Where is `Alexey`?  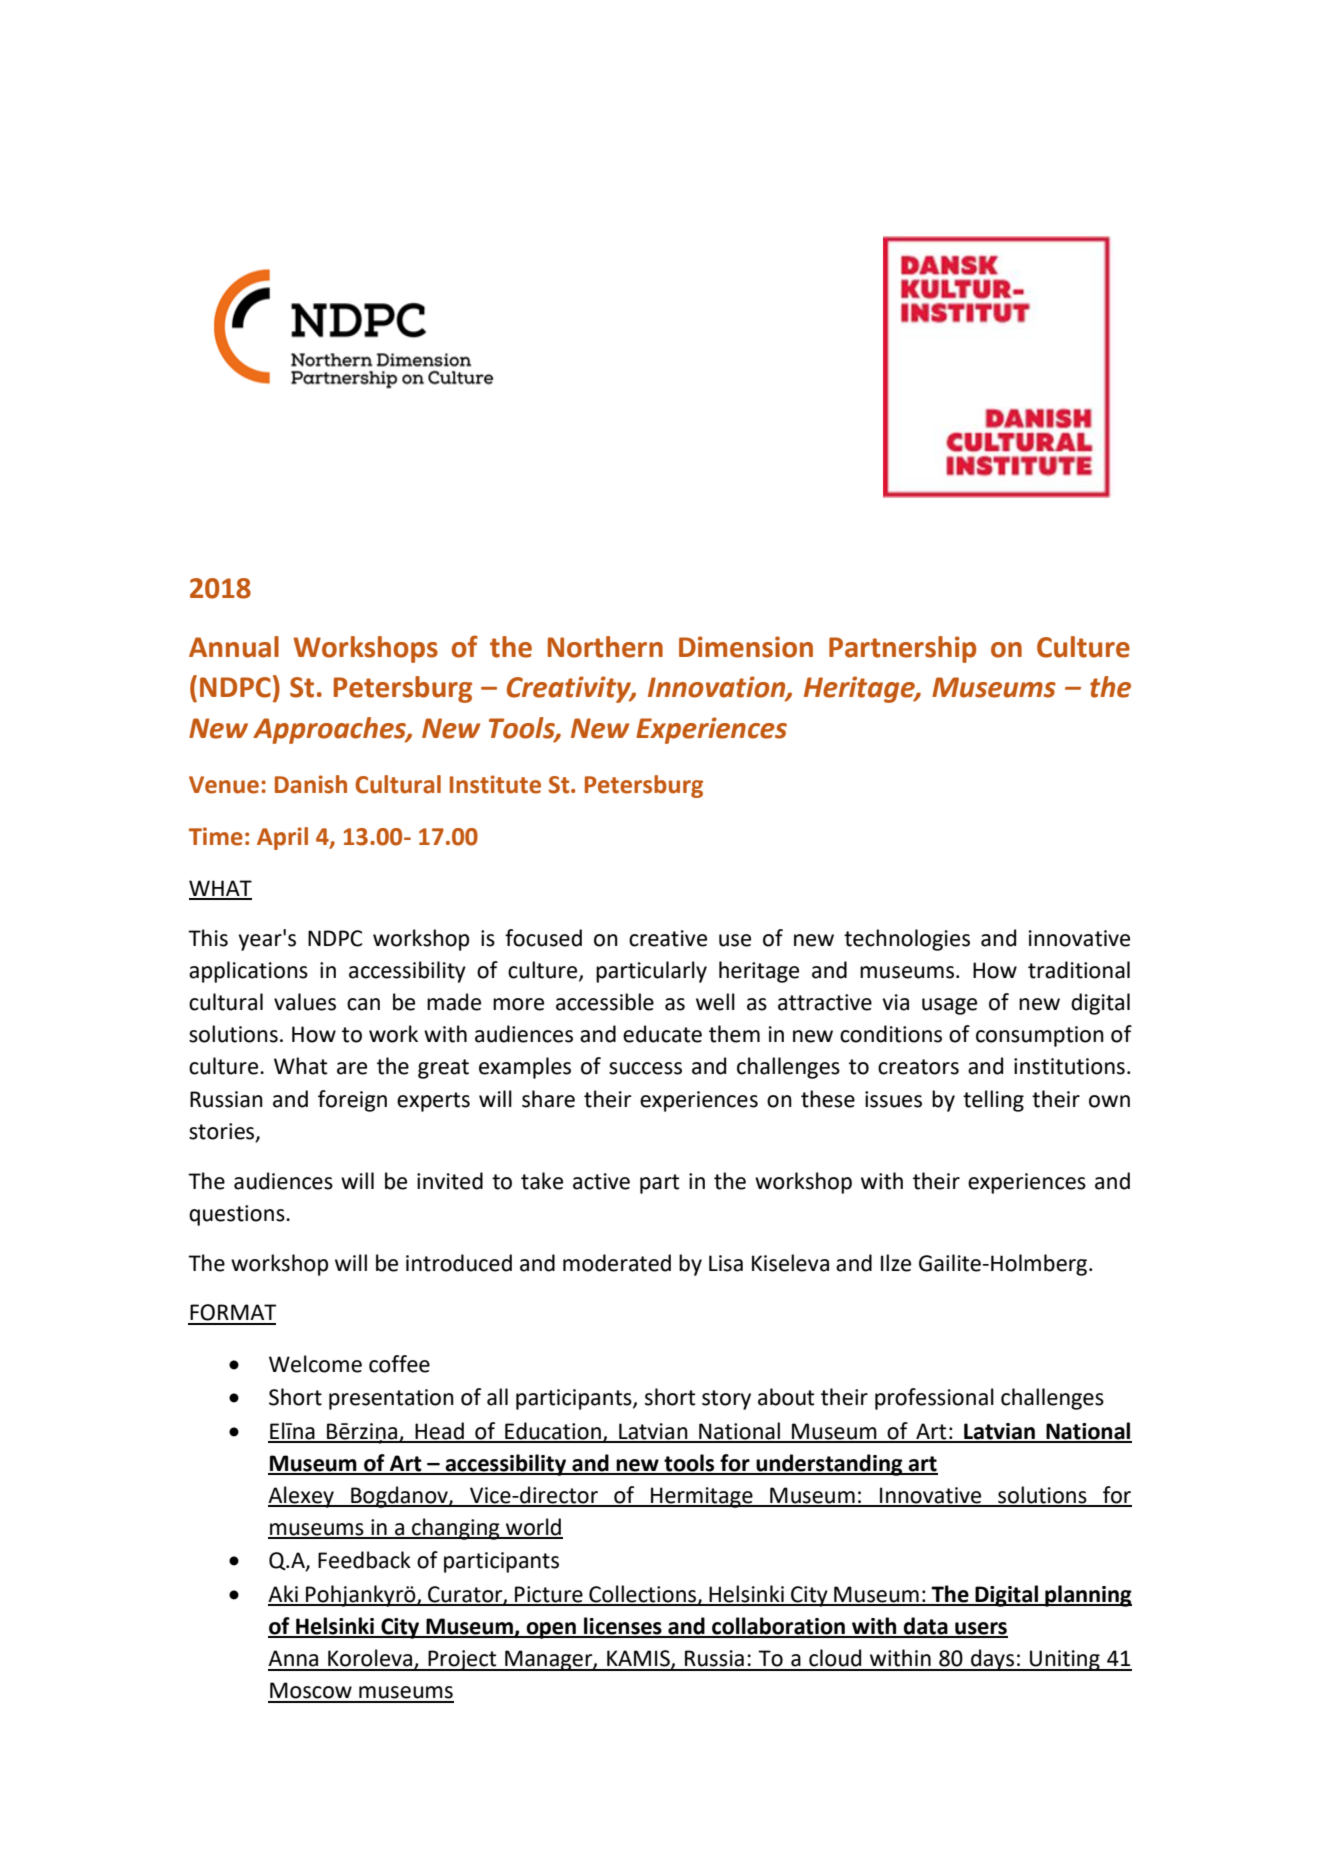 Alexey is located at coordinates (302, 1497).
